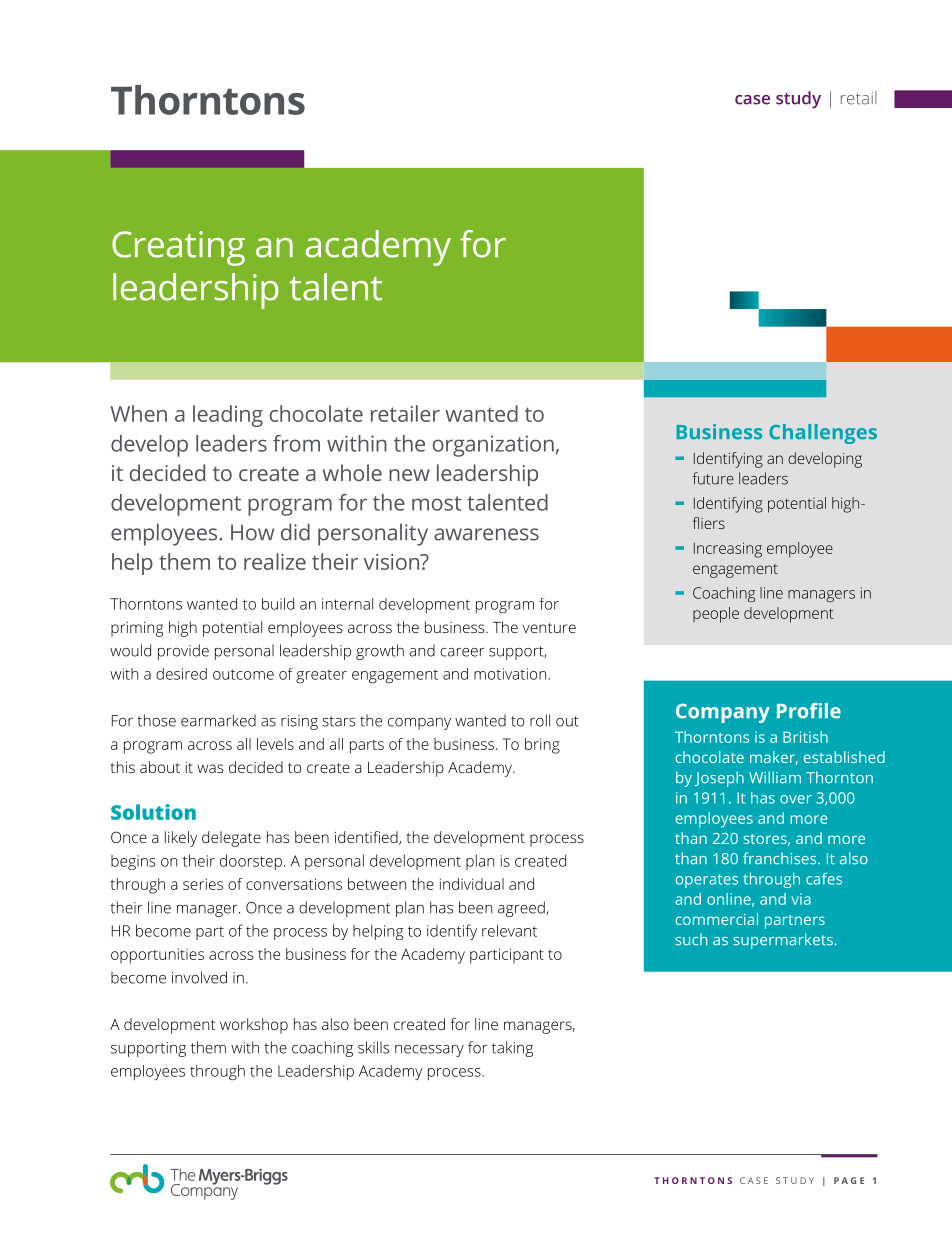  I want to click on awareness, so click(486, 534).
